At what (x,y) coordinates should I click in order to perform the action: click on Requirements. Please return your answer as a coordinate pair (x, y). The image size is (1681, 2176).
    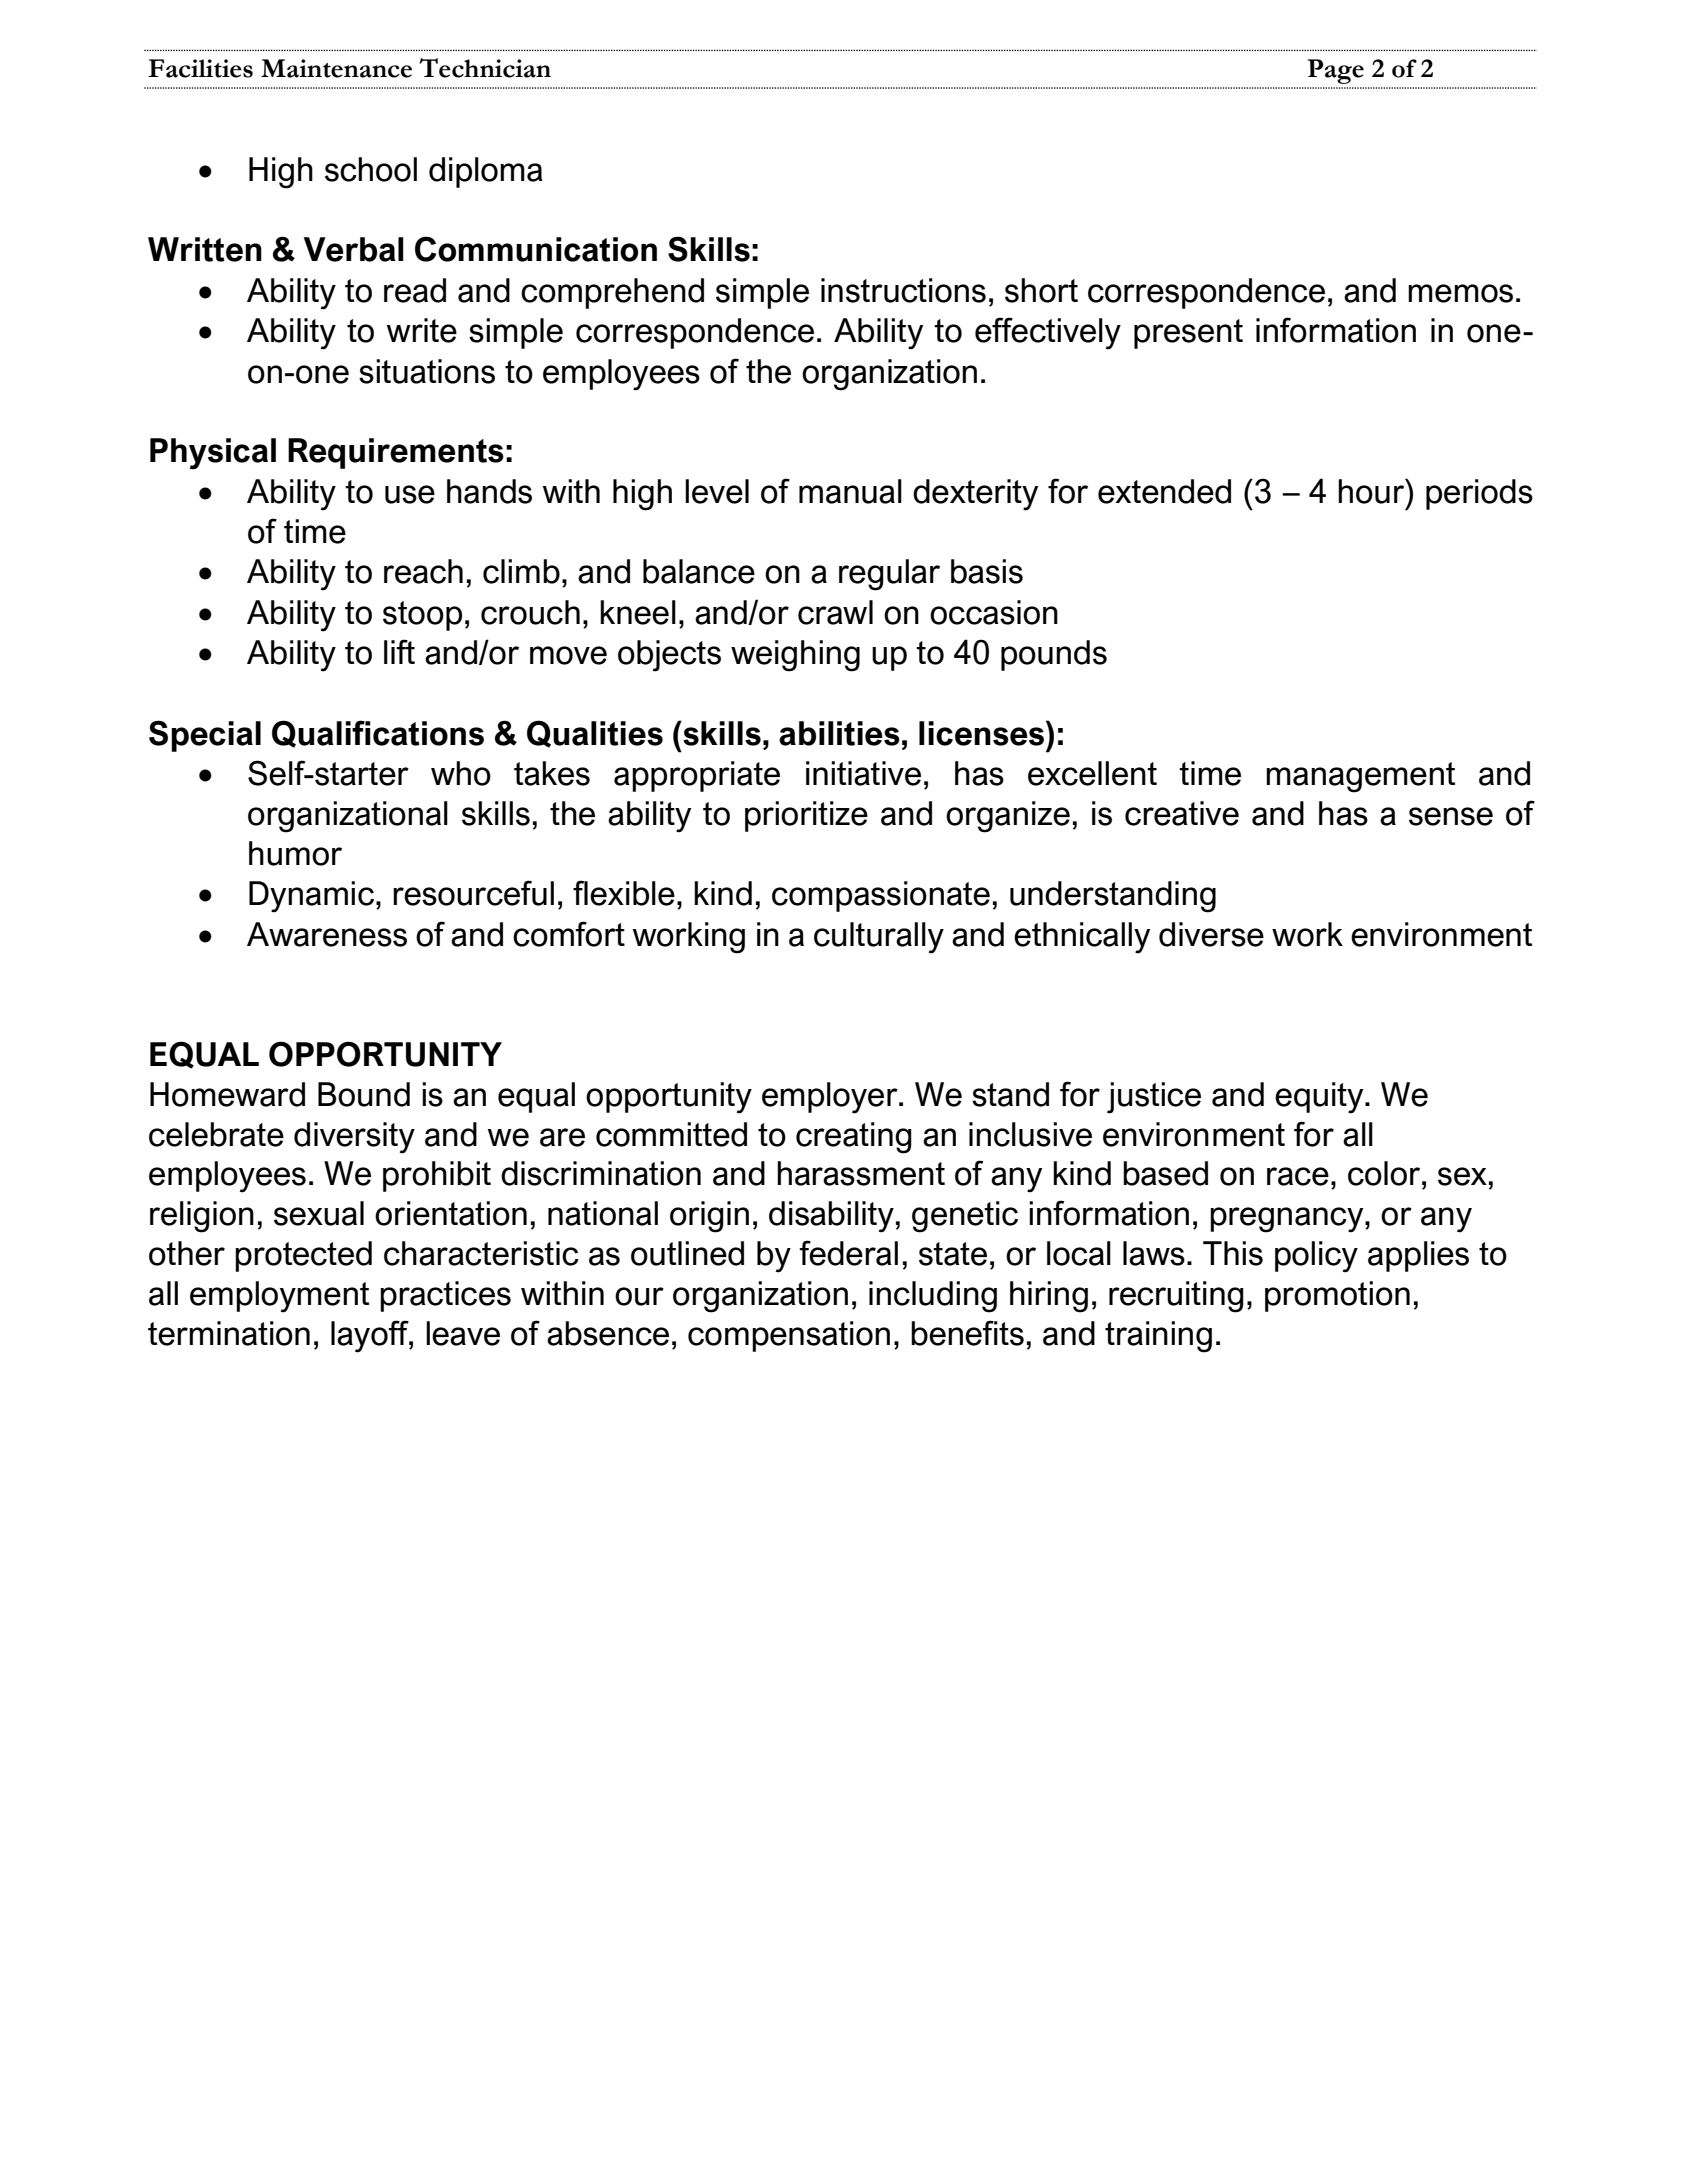
    Looking at the image, I should click on (396, 453).
